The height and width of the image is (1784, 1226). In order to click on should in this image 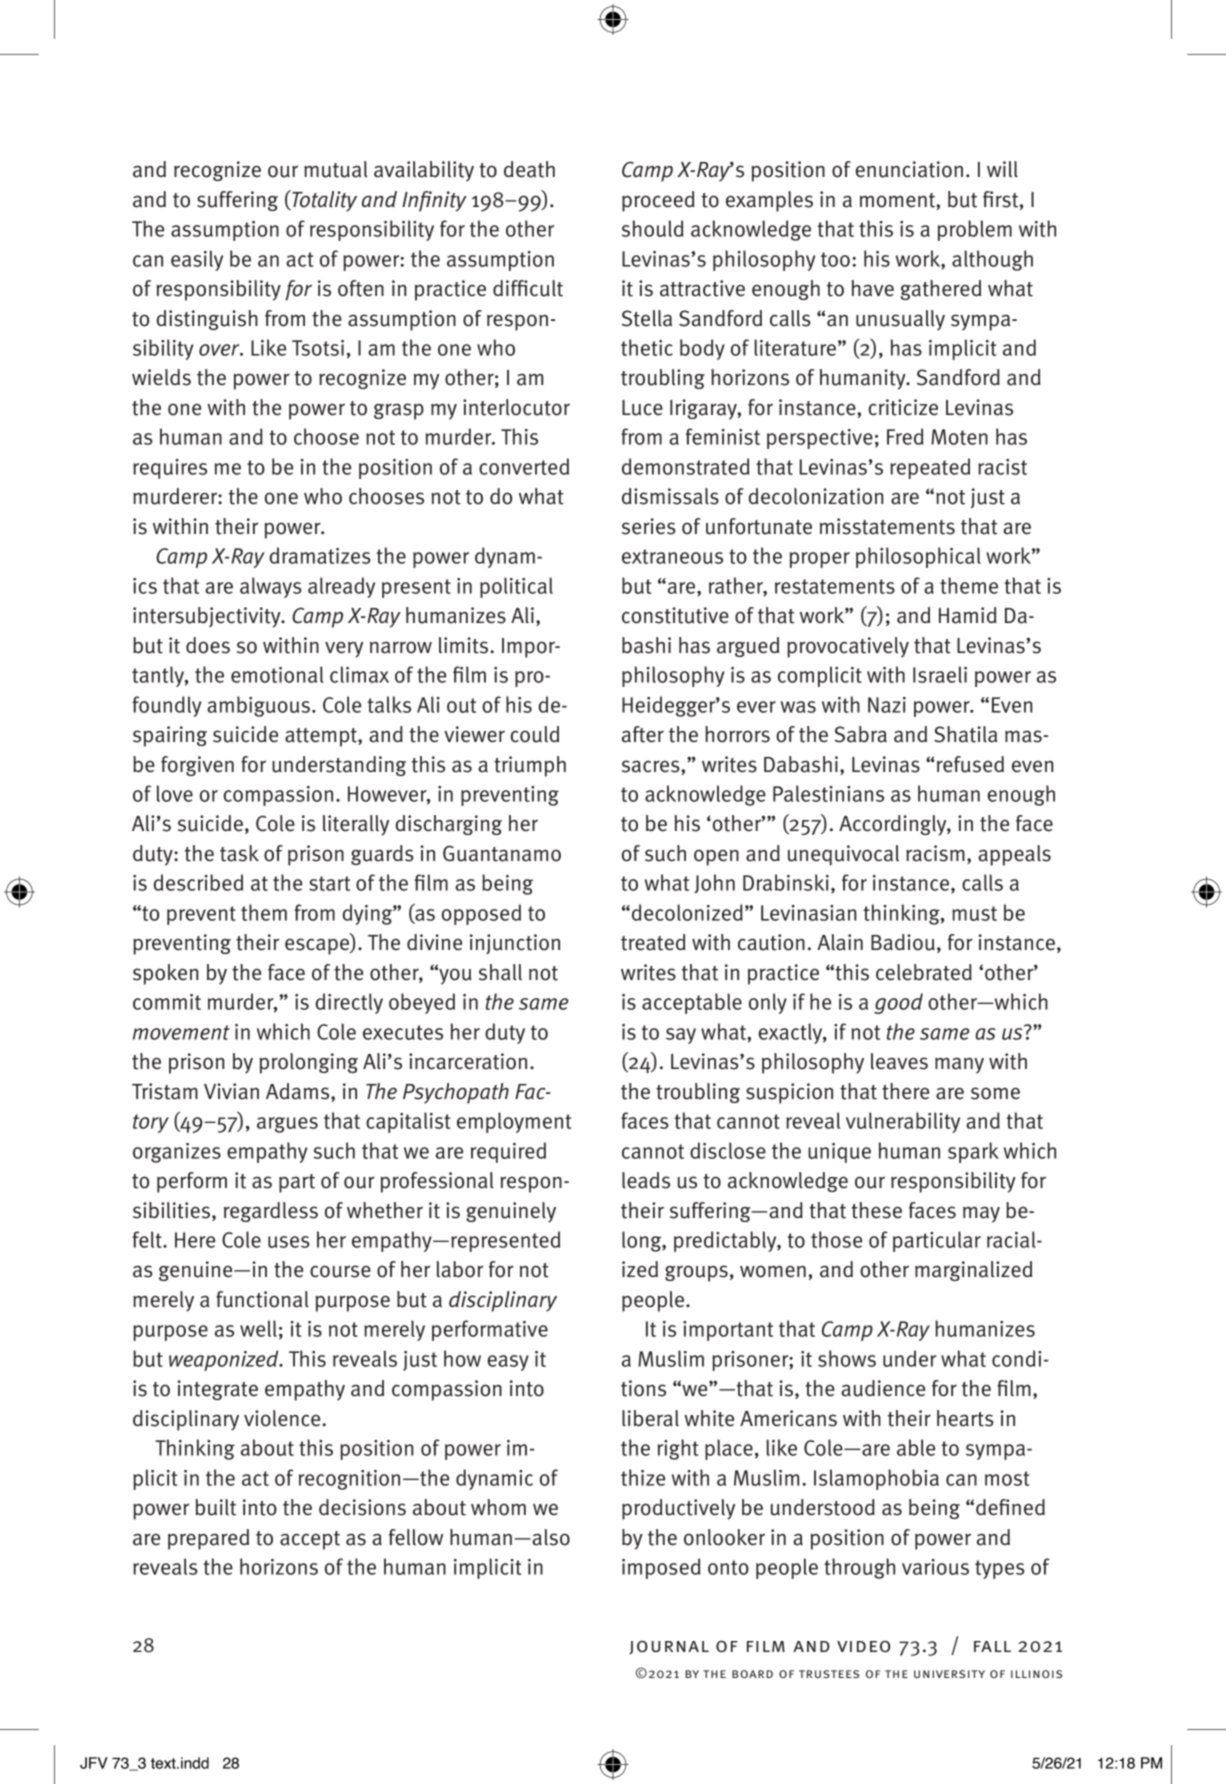, I will do `click(652, 228)`.
